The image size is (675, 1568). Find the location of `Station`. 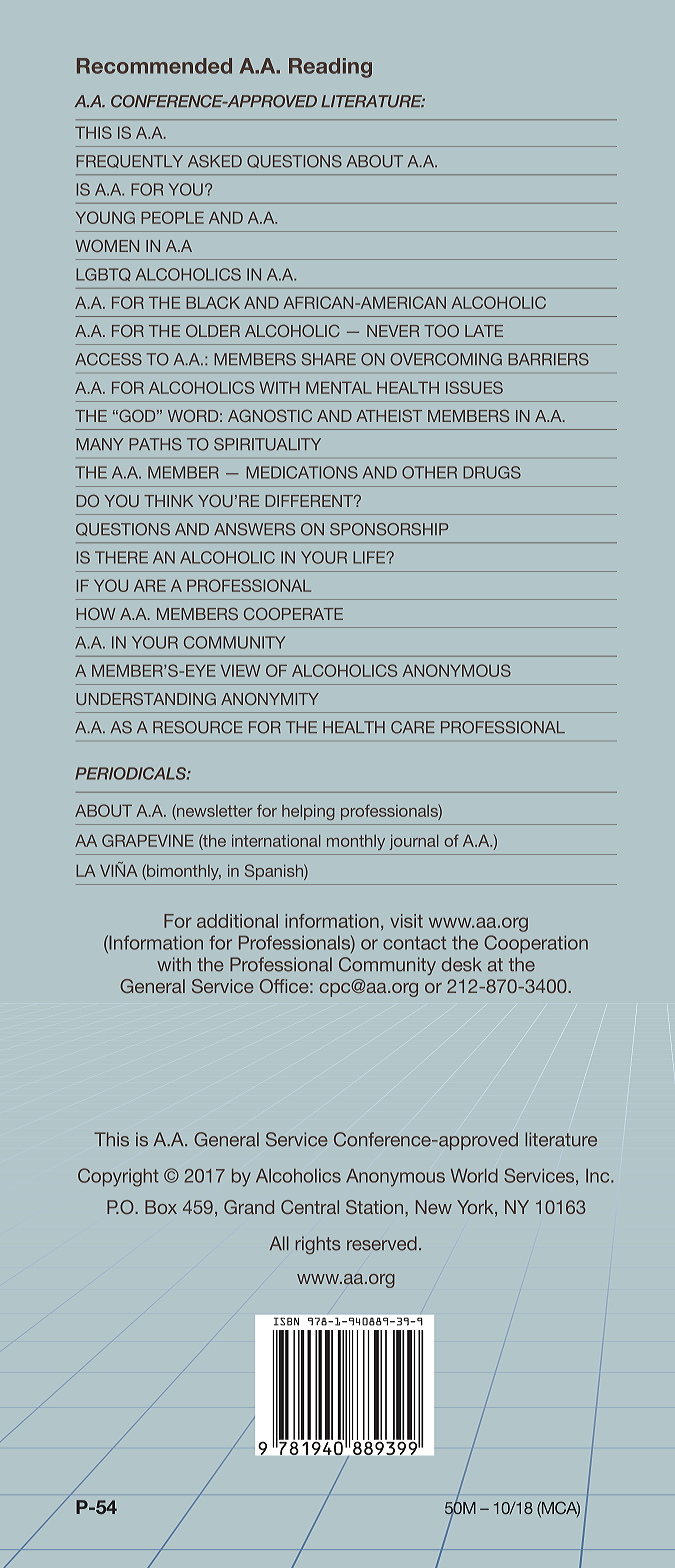

Station is located at coordinates (376, 1207).
